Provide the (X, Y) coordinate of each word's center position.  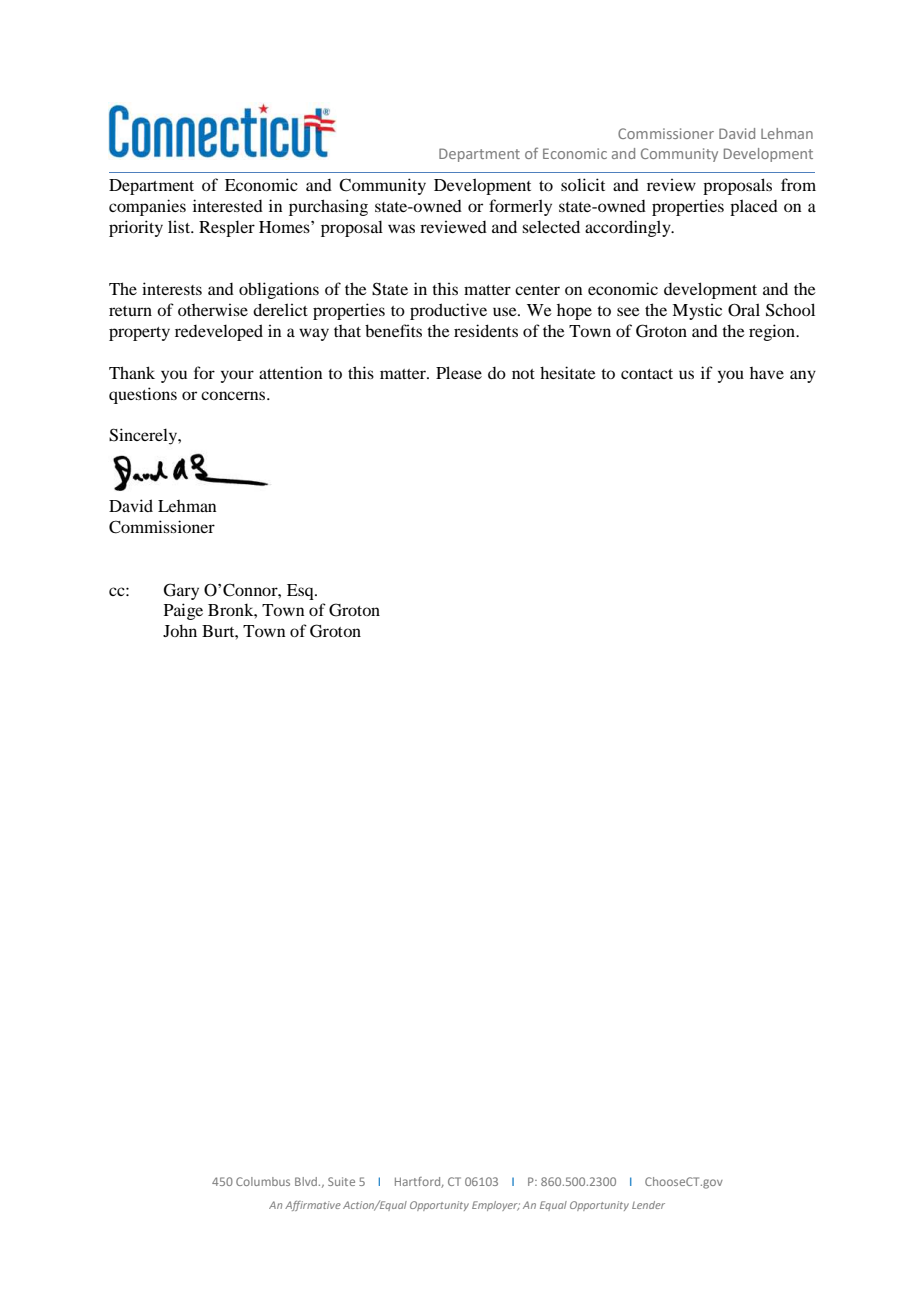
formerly (520, 207)
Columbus (263, 1181)
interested (228, 205)
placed (754, 207)
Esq (301, 592)
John (180, 630)
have (767, 373)
